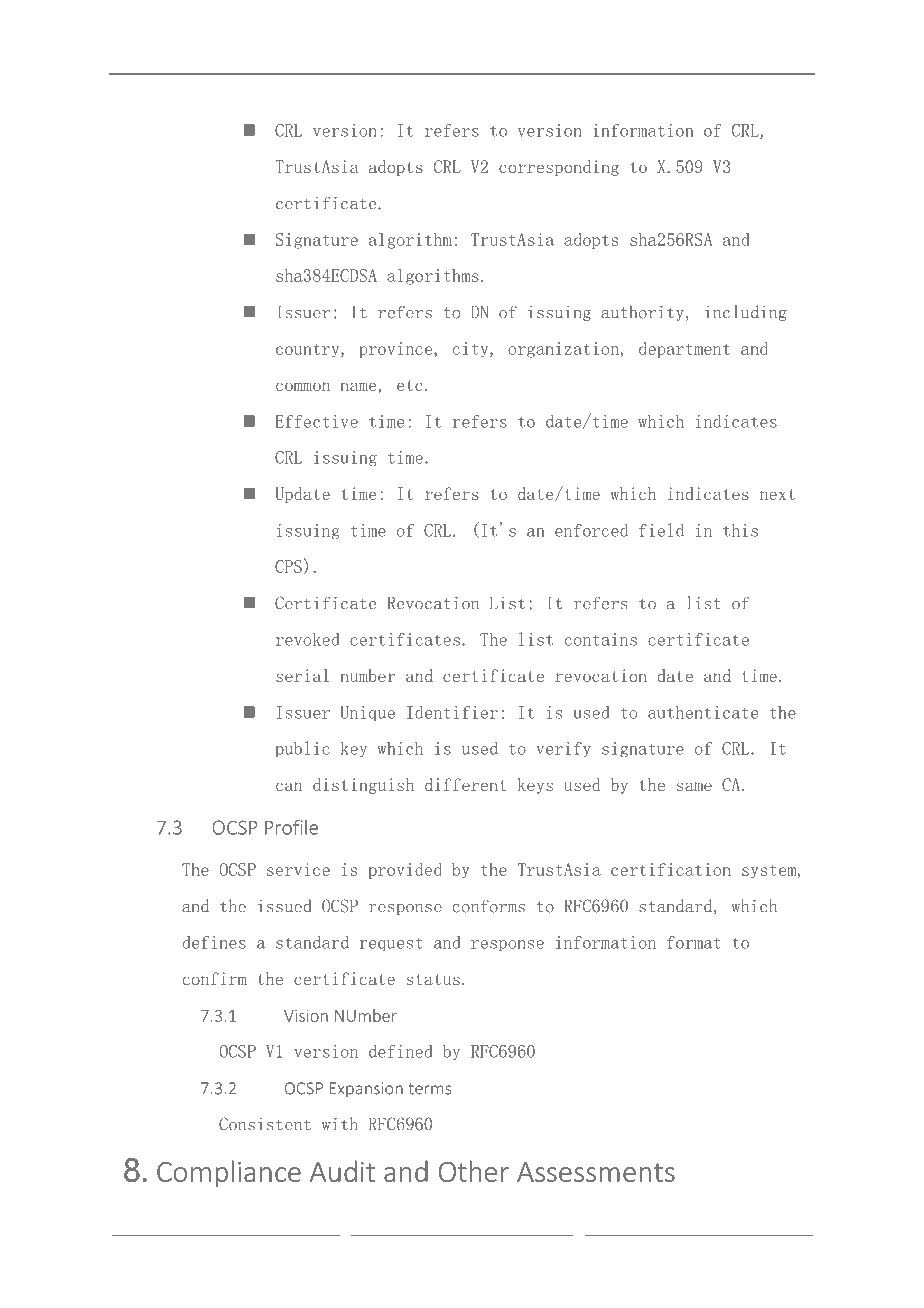 The width and height of the image is (924, 1308). What do you see at coordinates (474, 1171) in the image?
I see `Other` at bounding box center [474, 1171].
